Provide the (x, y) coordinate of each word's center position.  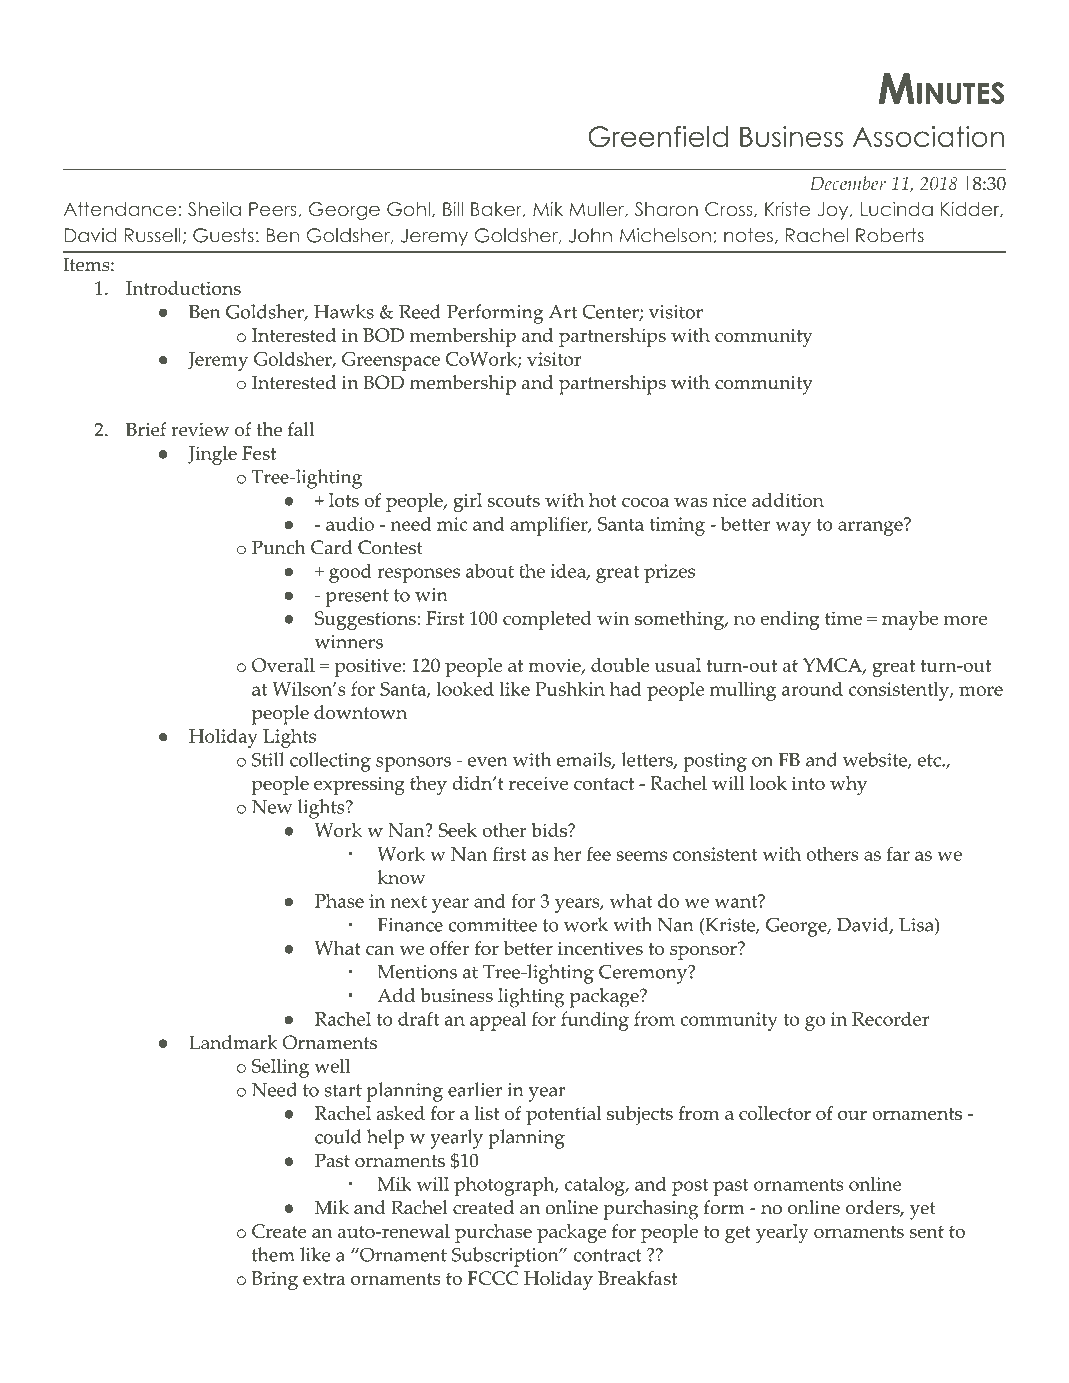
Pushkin (570, 688)
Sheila (214, 209)
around (812, 689)
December (848, 183)
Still (268, 759)
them (273, 1254)
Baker (497, 210)
